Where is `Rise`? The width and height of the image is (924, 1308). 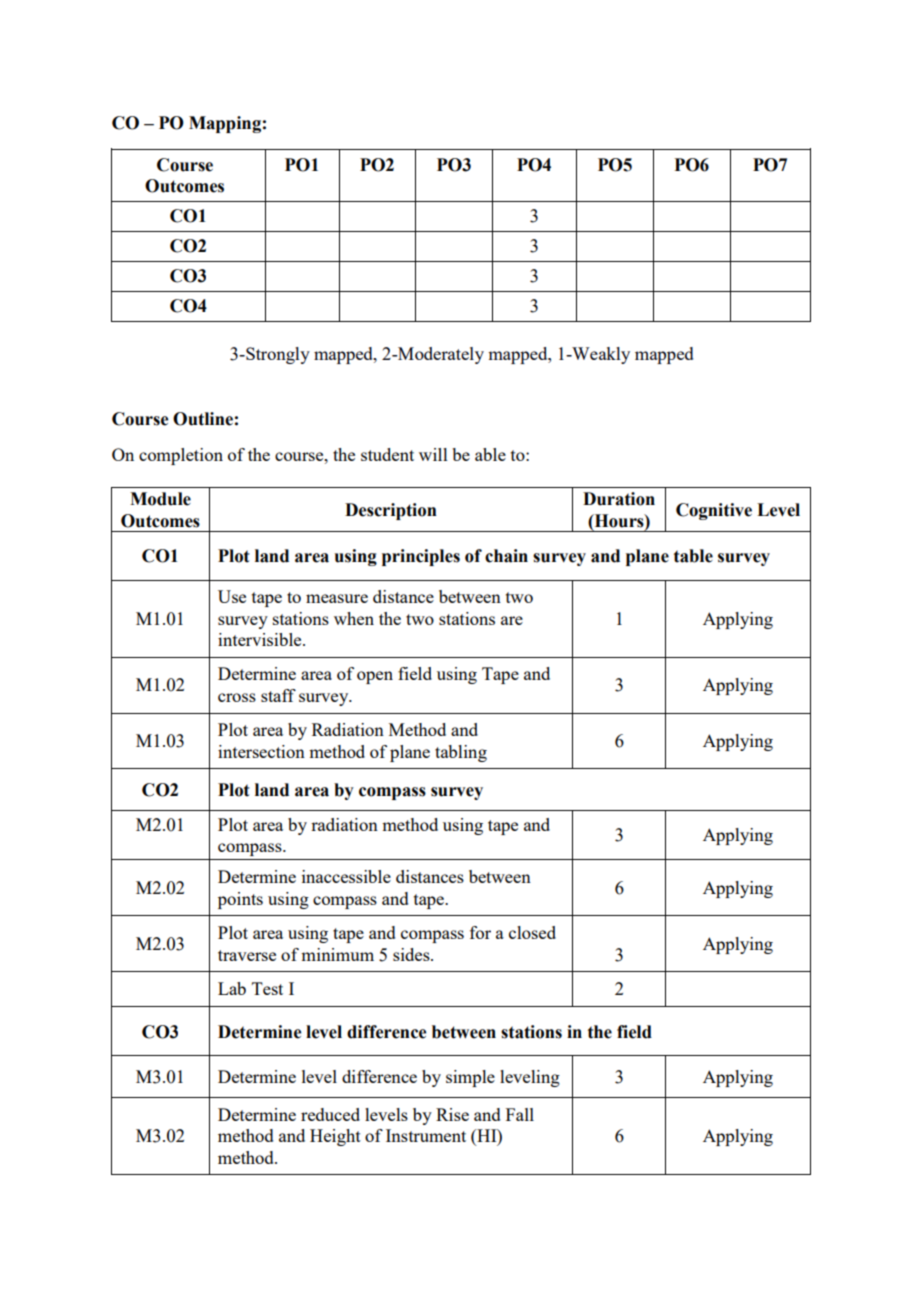
Rise is located at coordinates (452, 1114).
